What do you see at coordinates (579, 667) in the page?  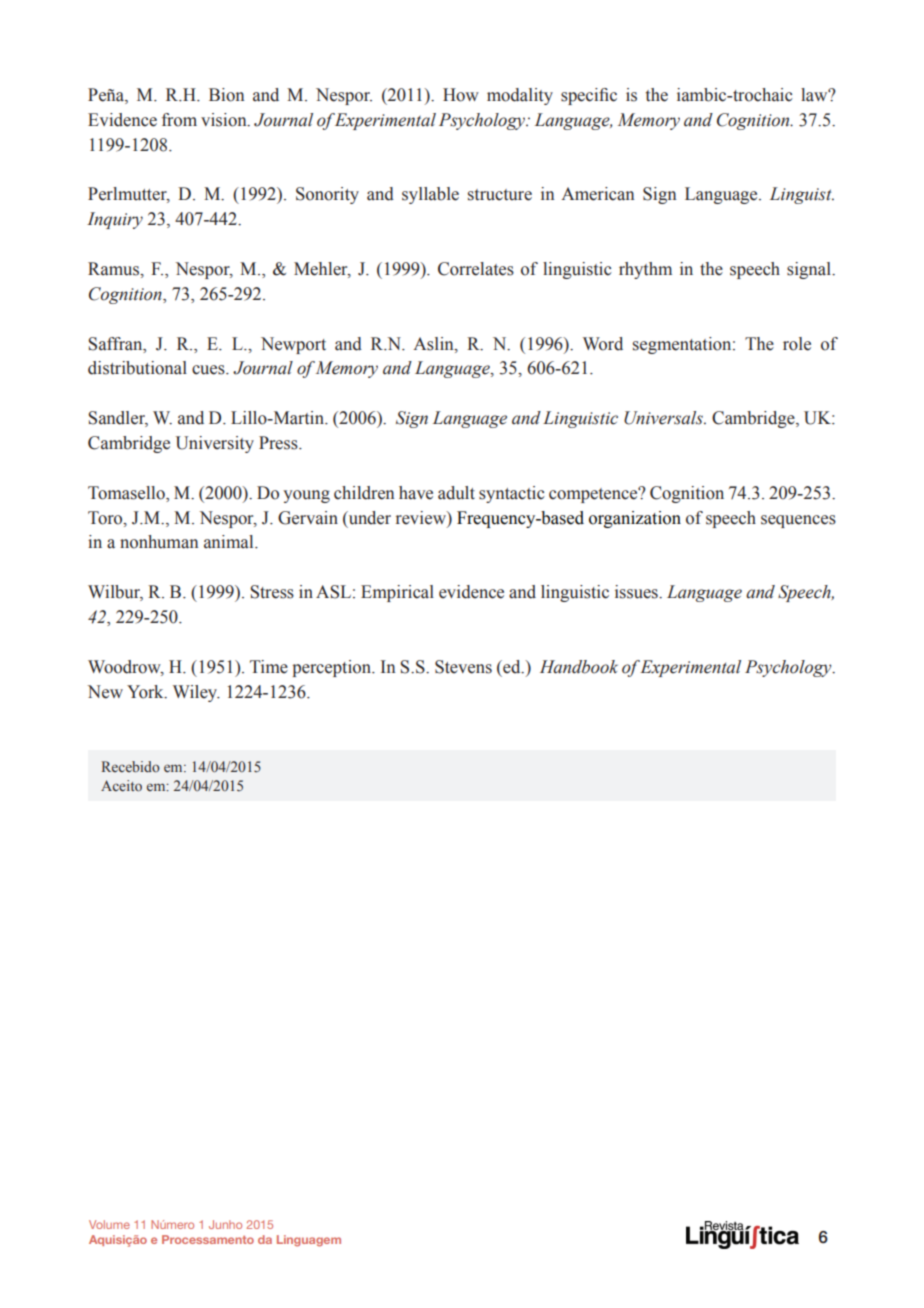 I see `Handbook` at bounding box center [579, 667].
